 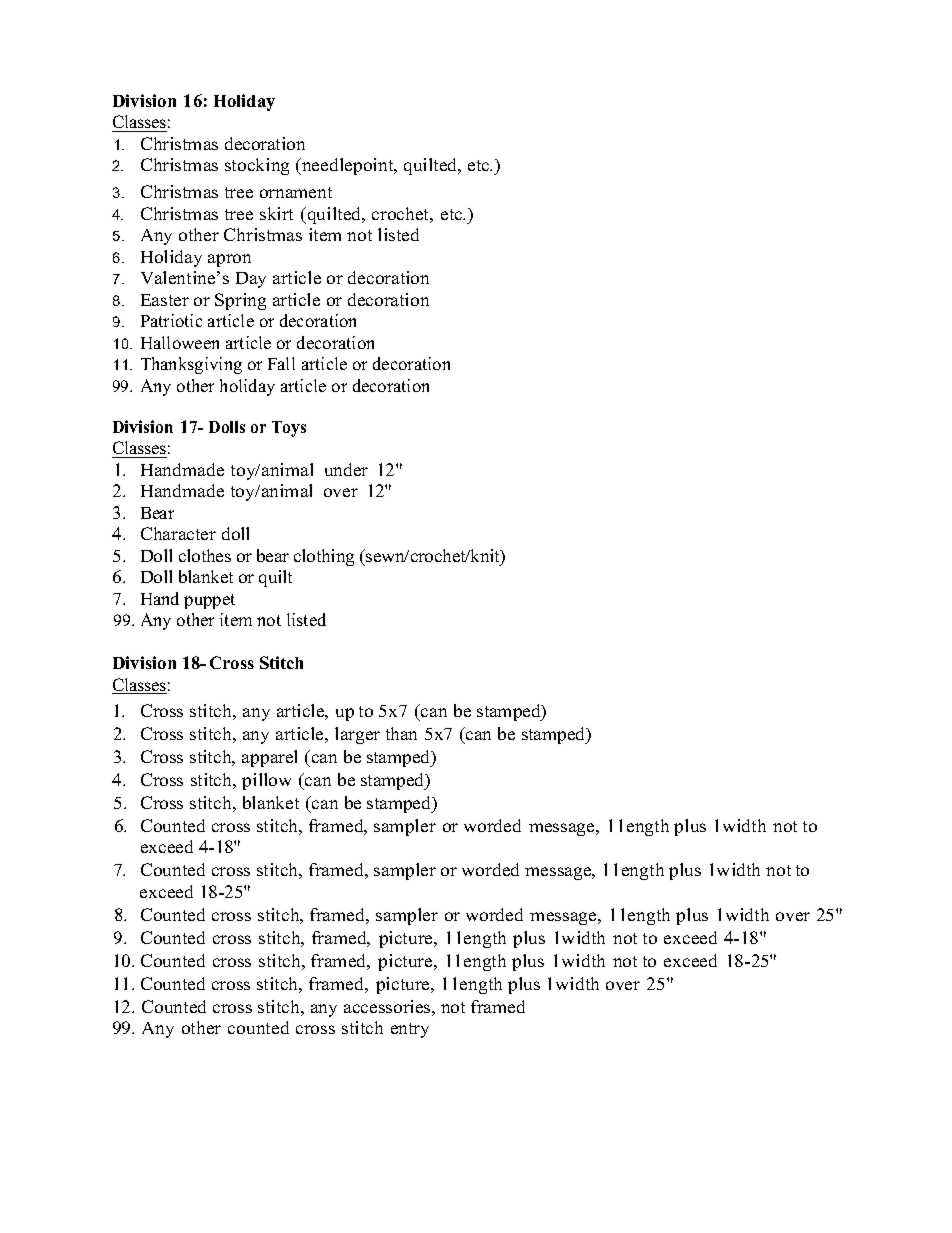 What do you see at coordinates (357, 735) in the document?
I see `larger` at bounding box center [357, 735].
